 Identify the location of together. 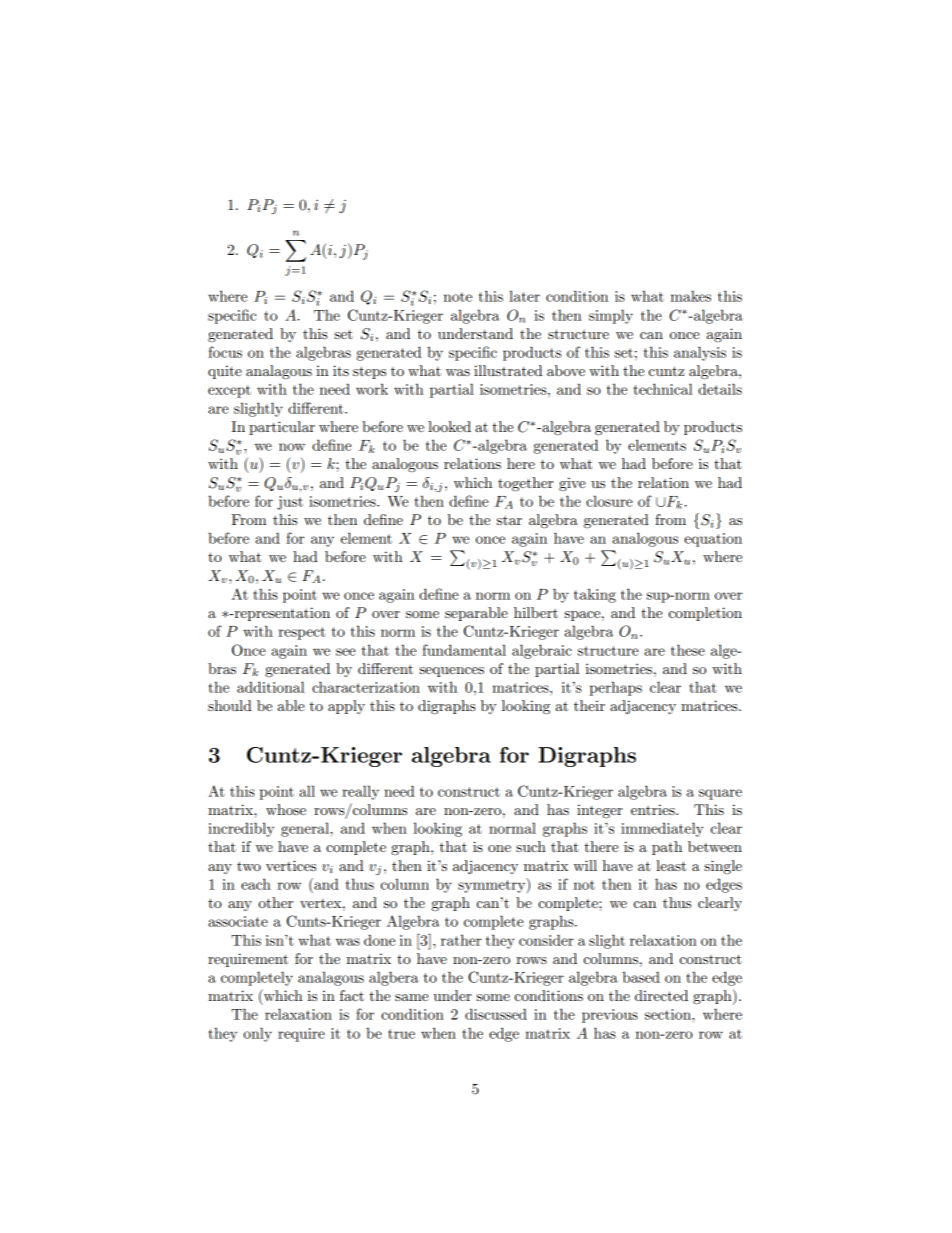
(525, 484).
